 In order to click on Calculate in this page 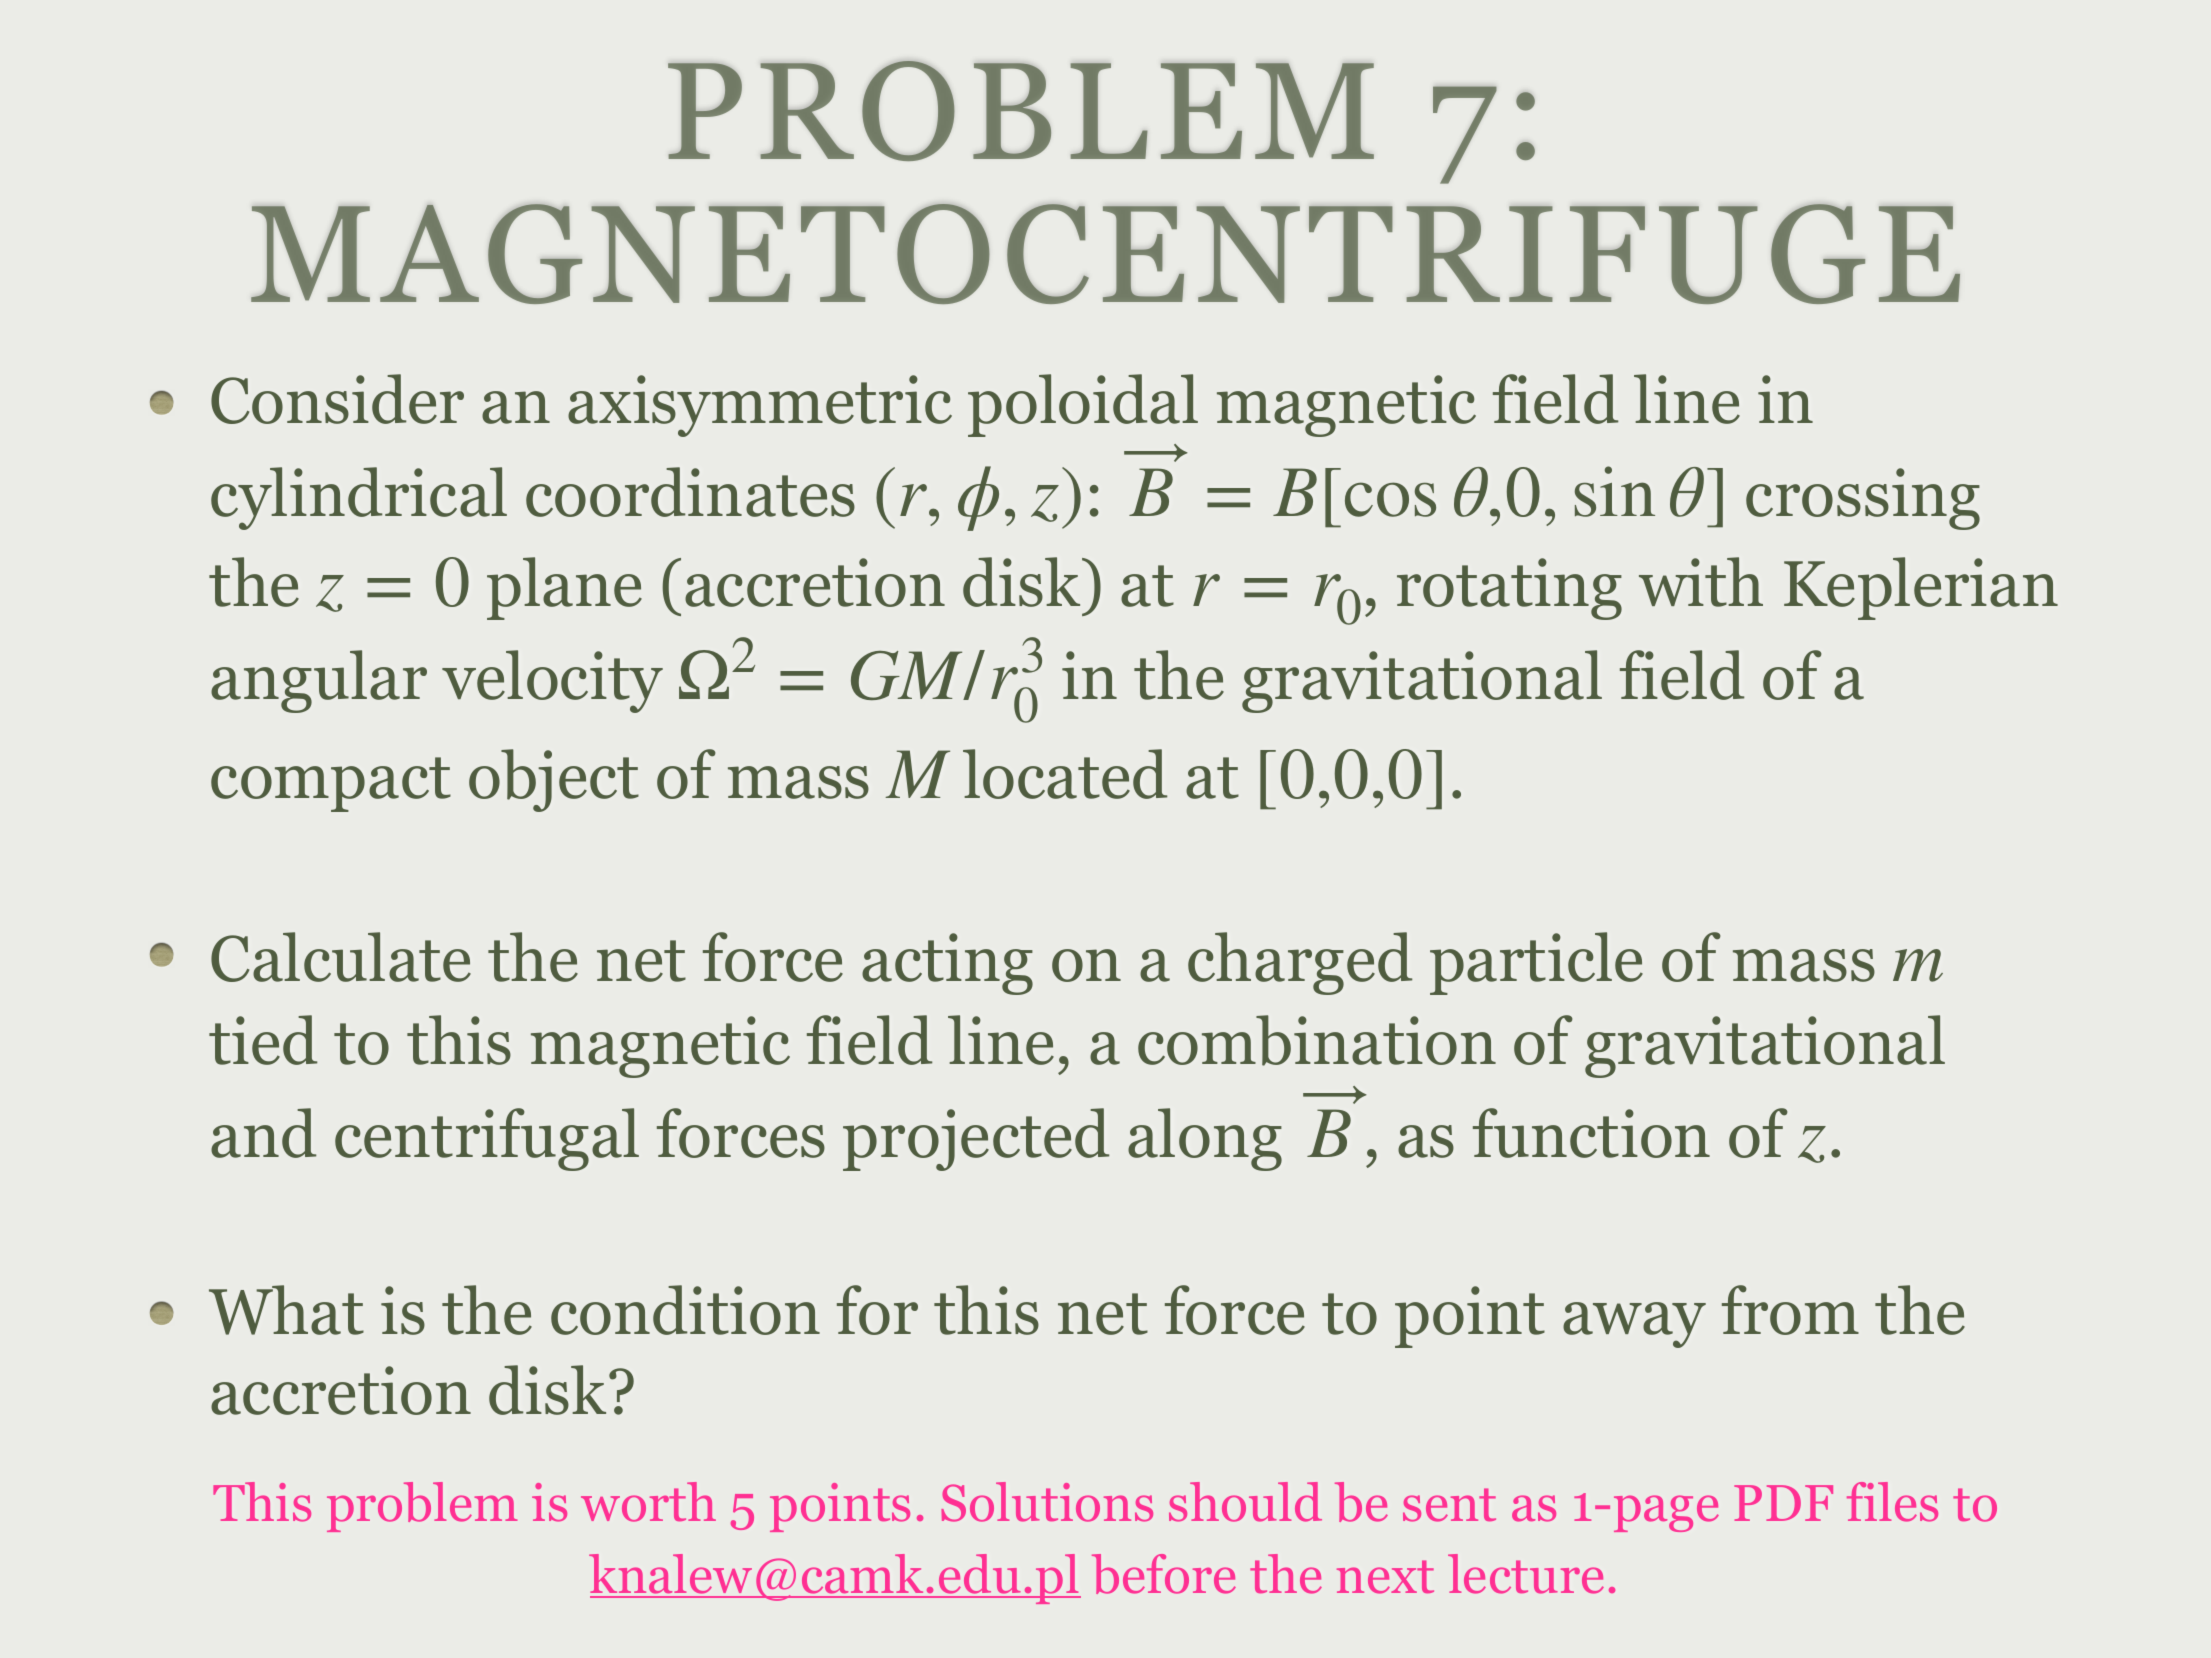, I will do `click(341, 957)`.
